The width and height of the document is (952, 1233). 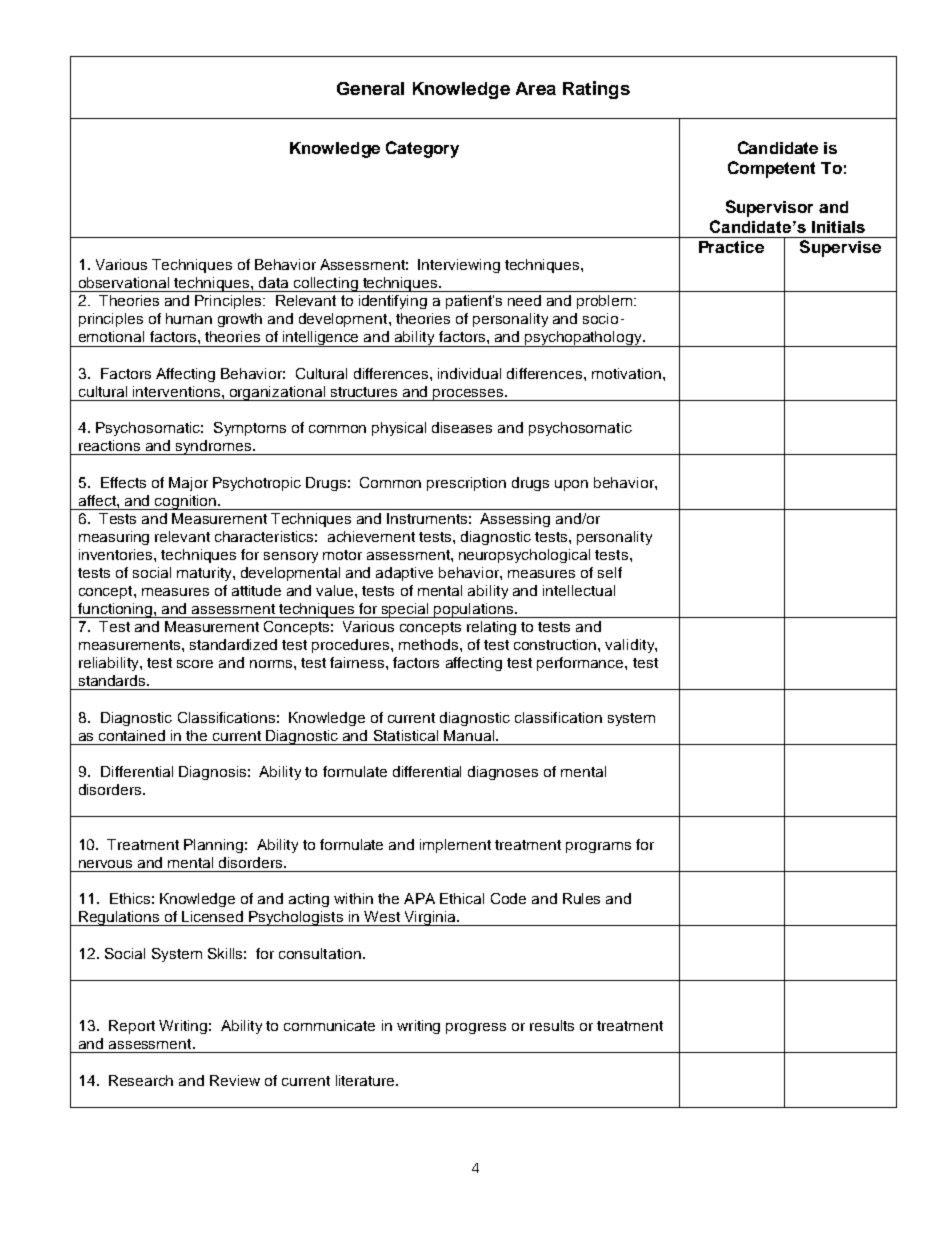 I want to click on maturity, so click(x=205, y=574).
